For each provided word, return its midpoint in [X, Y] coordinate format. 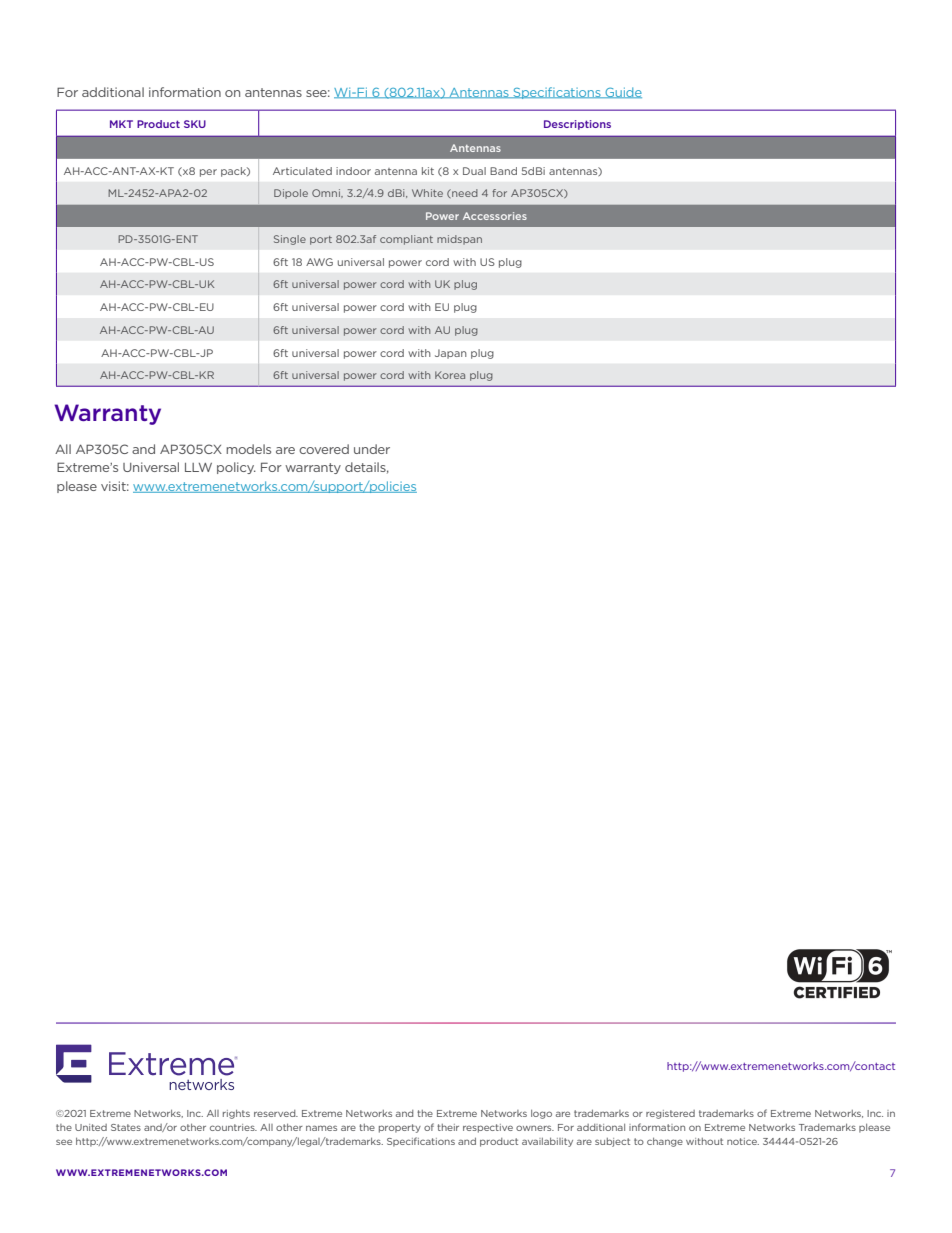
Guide [622, 92]
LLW [198, 467]
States [126, 1127]
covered [324, 449]
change [665, 1142]
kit [428, 171]
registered [670, 1114]
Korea [450, 375]
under [372, 449]
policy [236, 468]
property [400, 1128]
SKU [195, 124]
